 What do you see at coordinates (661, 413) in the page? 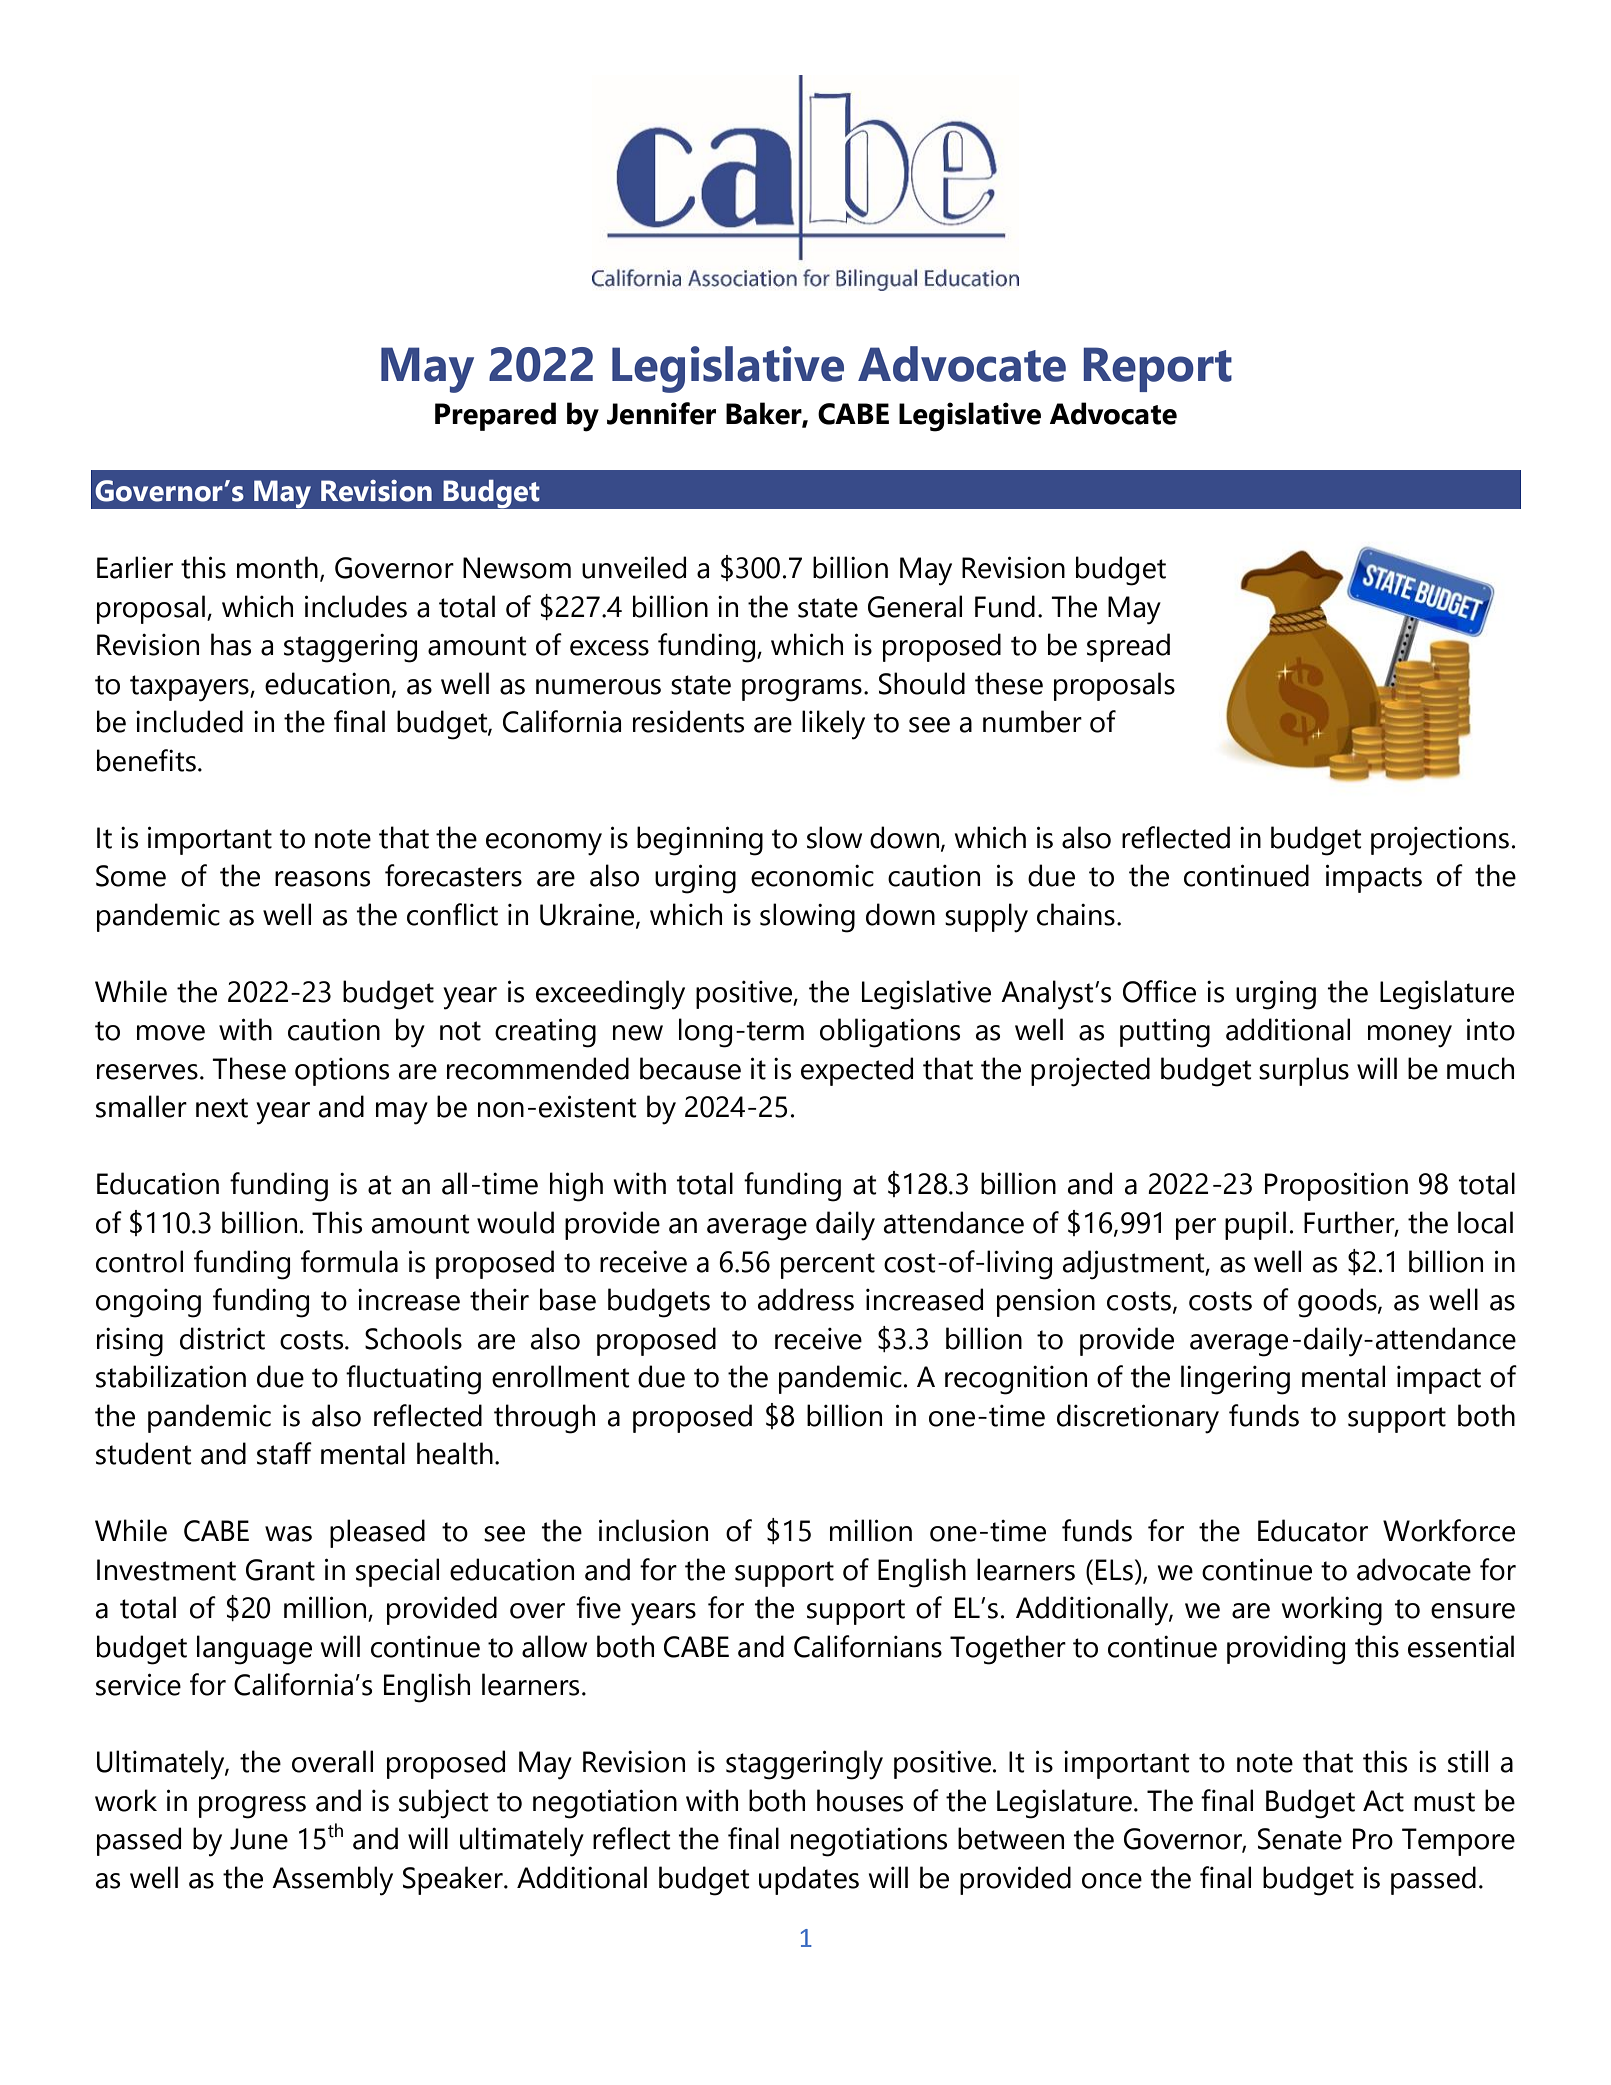
I see `Jennifer` at bounding box center [661, 413].
